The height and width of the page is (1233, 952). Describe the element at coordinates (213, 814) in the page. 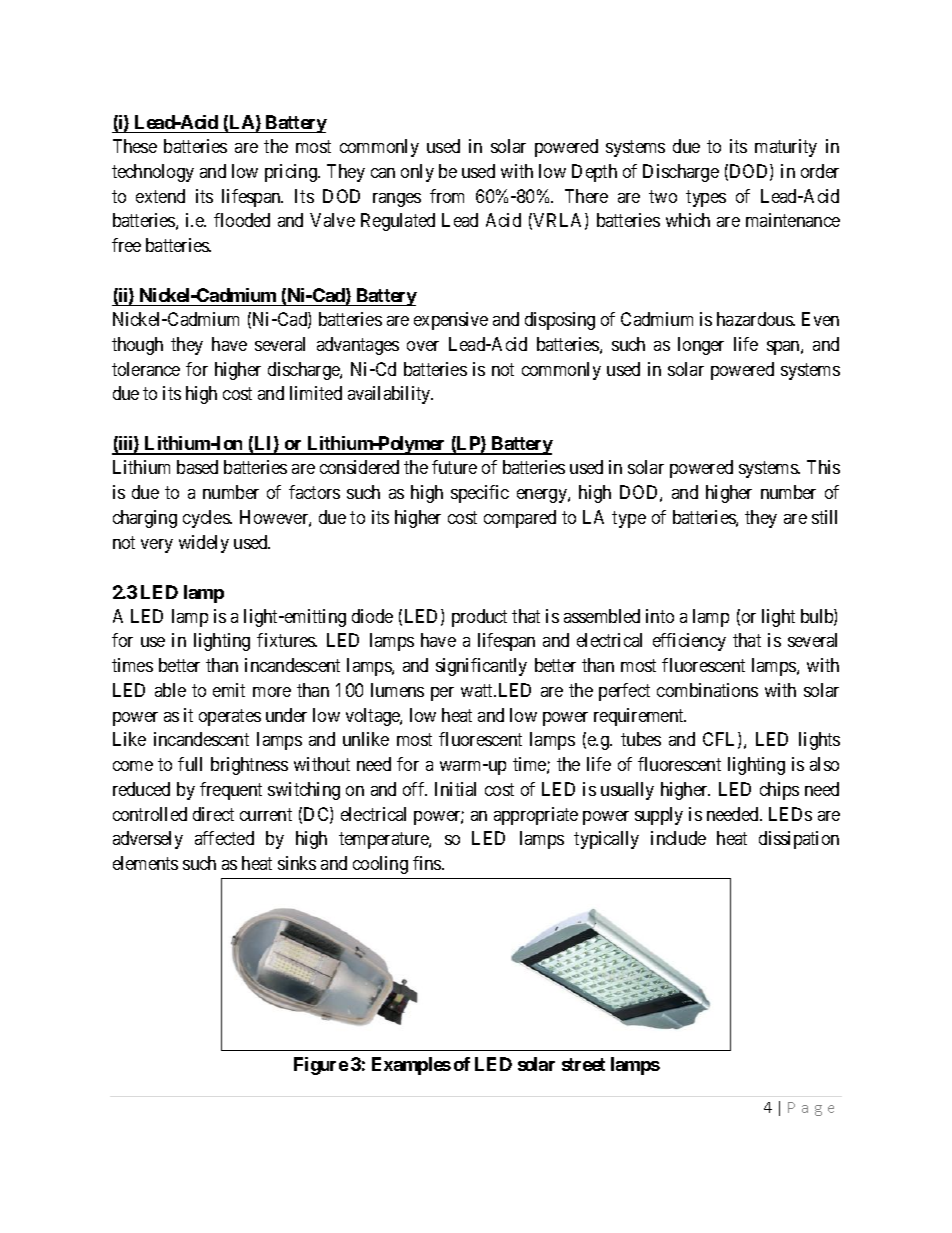

I see `direct` at that location.
